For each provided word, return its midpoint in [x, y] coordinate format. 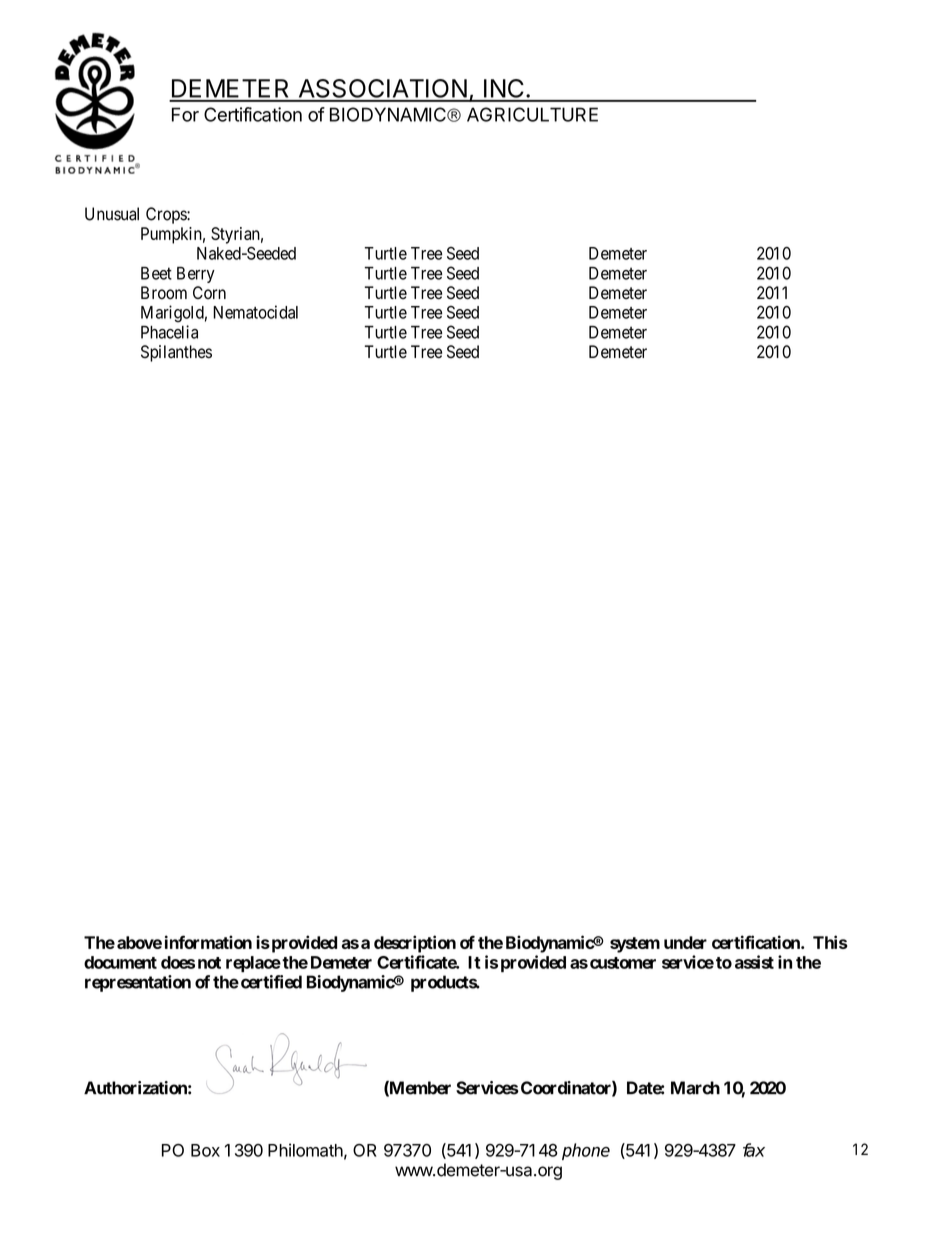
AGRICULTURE [532, 114]
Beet [156, 273]
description [415, 944]
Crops [167, 215]
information [208, 942]
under [685, 942]
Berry [196, 275]
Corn [209, 293]
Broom [164, 293]
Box [205, 1150]
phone [586, 1151]
